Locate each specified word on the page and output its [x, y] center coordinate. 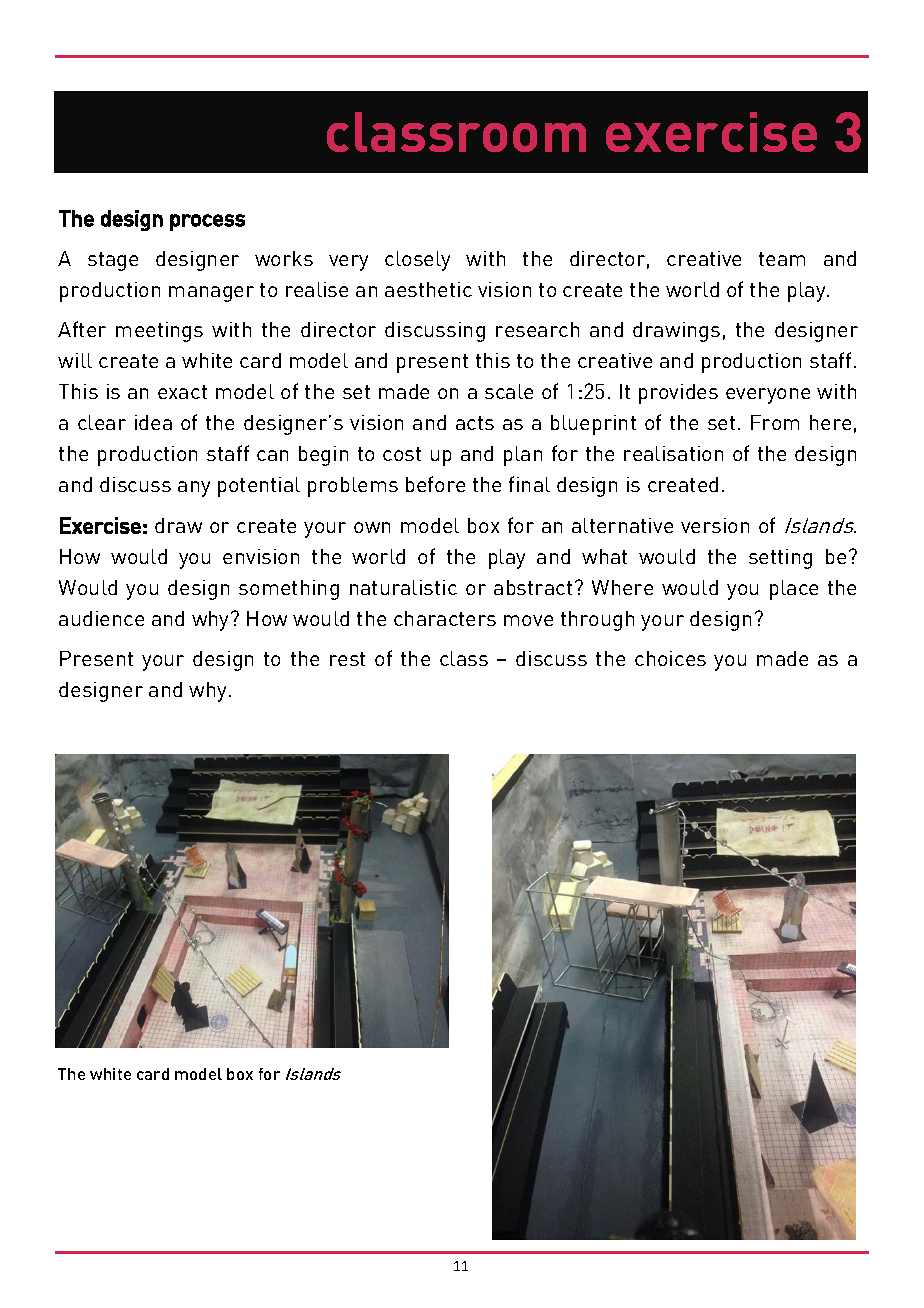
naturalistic [403, 587]
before [435, 484]
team [782, 259]
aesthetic [428, 289]
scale [509, 391]
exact [182, 392]
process [207, 222]
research [537, 329]
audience [101, 618]
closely [417, 261]
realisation [673, 453]
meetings [159, 332]
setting [780, 559]
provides [678, 394]
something [289, 590]
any [194, 489]
